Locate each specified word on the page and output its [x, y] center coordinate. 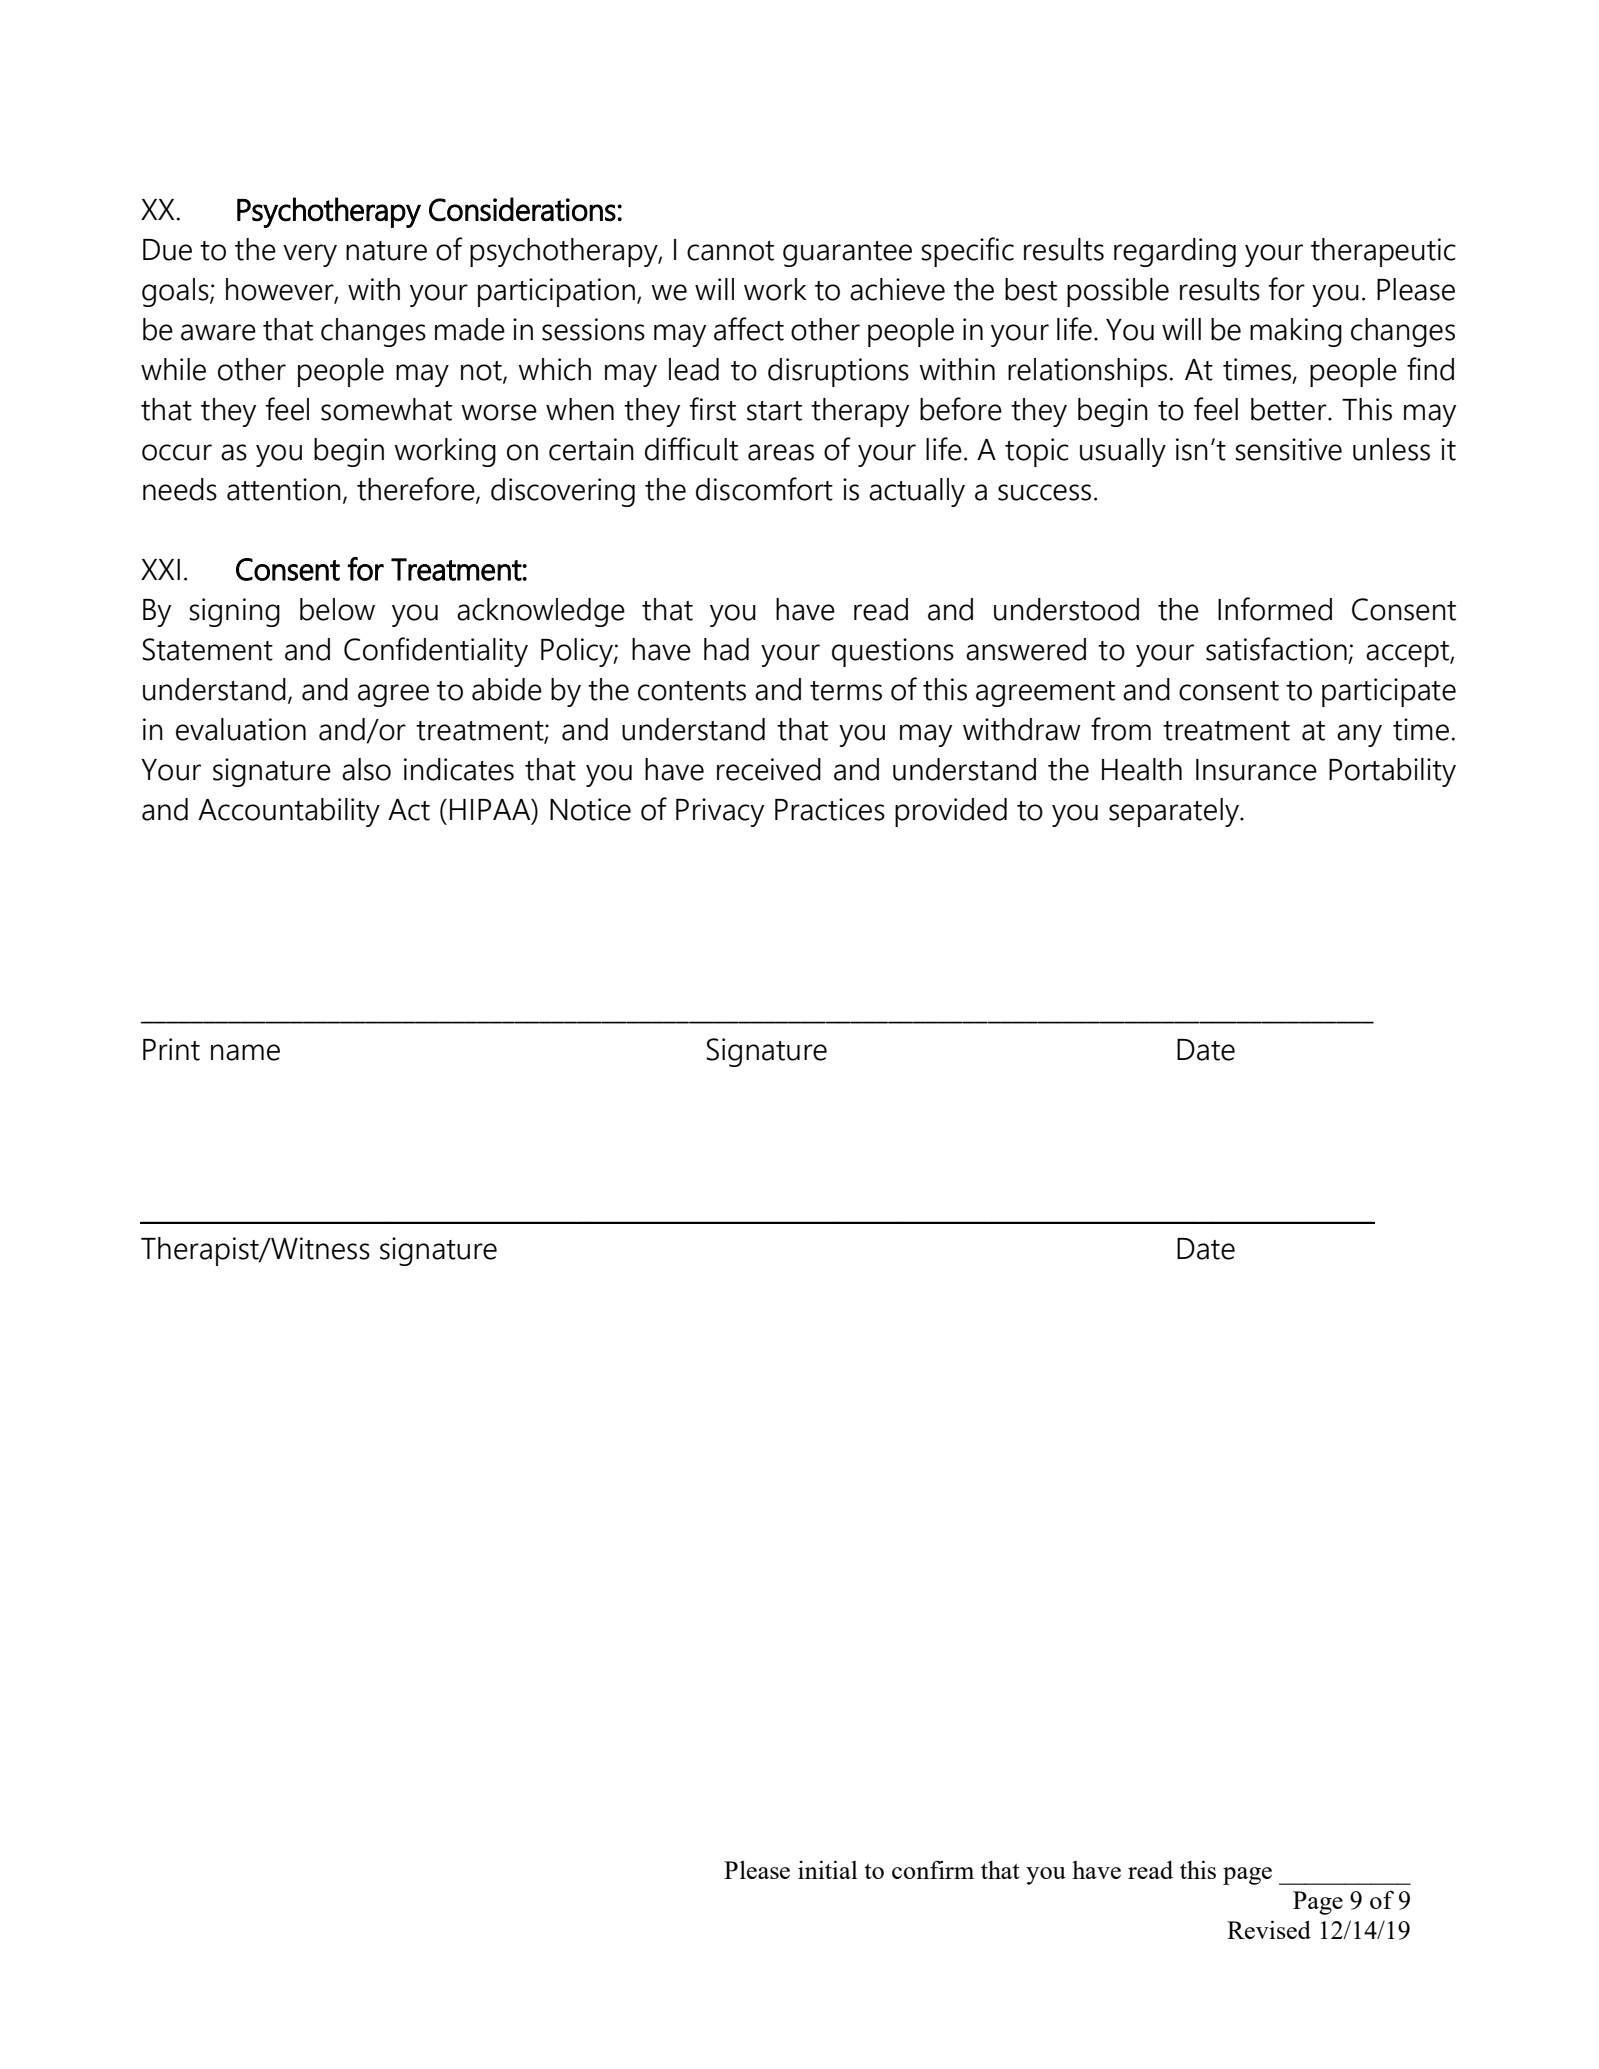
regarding [1175, 252]
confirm [933, 1869]
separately [1175, 812]
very [310, 255]
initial [828, 1869]
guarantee [847, 254]
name [245, 1052]
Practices [830, 809]
